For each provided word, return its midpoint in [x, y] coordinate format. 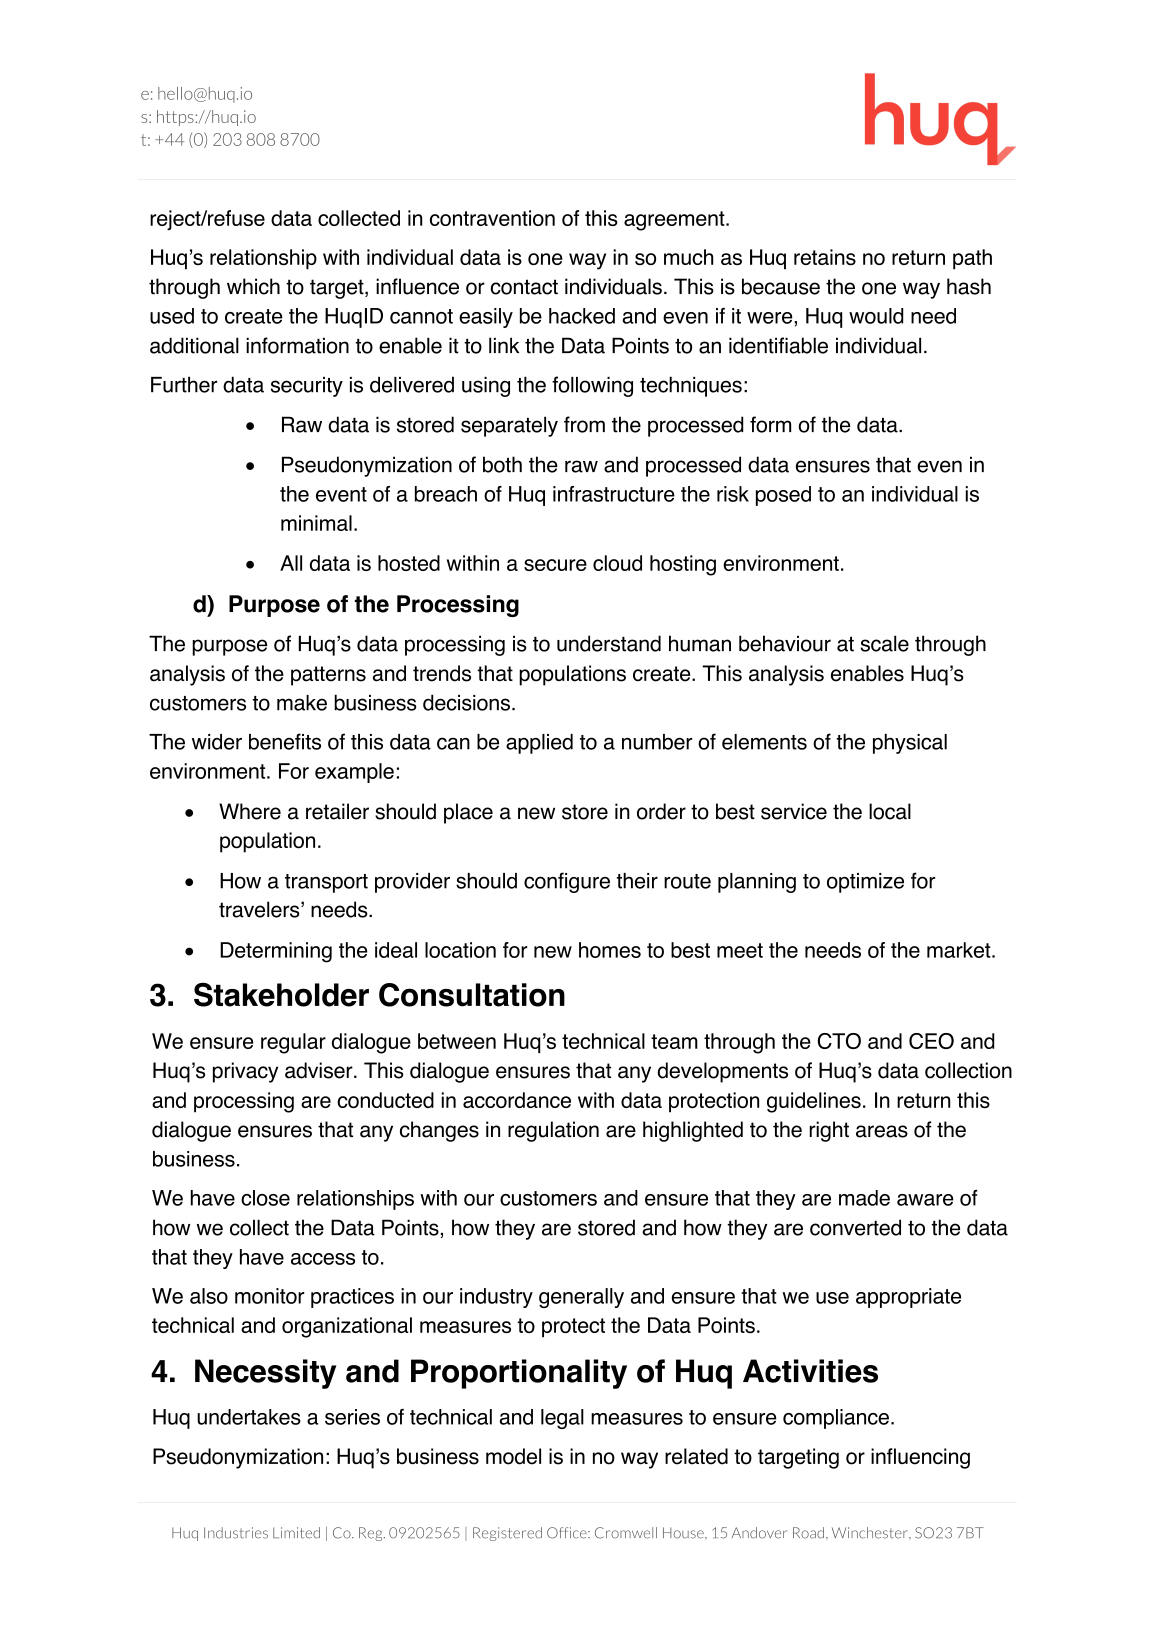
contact [524, 287]
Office [568, 1533]
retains [825, 257]
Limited [296, 1533]
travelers [260, 909]
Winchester [871, 1533]
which [253, 286]
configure [567, 882]
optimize [865, 883]
